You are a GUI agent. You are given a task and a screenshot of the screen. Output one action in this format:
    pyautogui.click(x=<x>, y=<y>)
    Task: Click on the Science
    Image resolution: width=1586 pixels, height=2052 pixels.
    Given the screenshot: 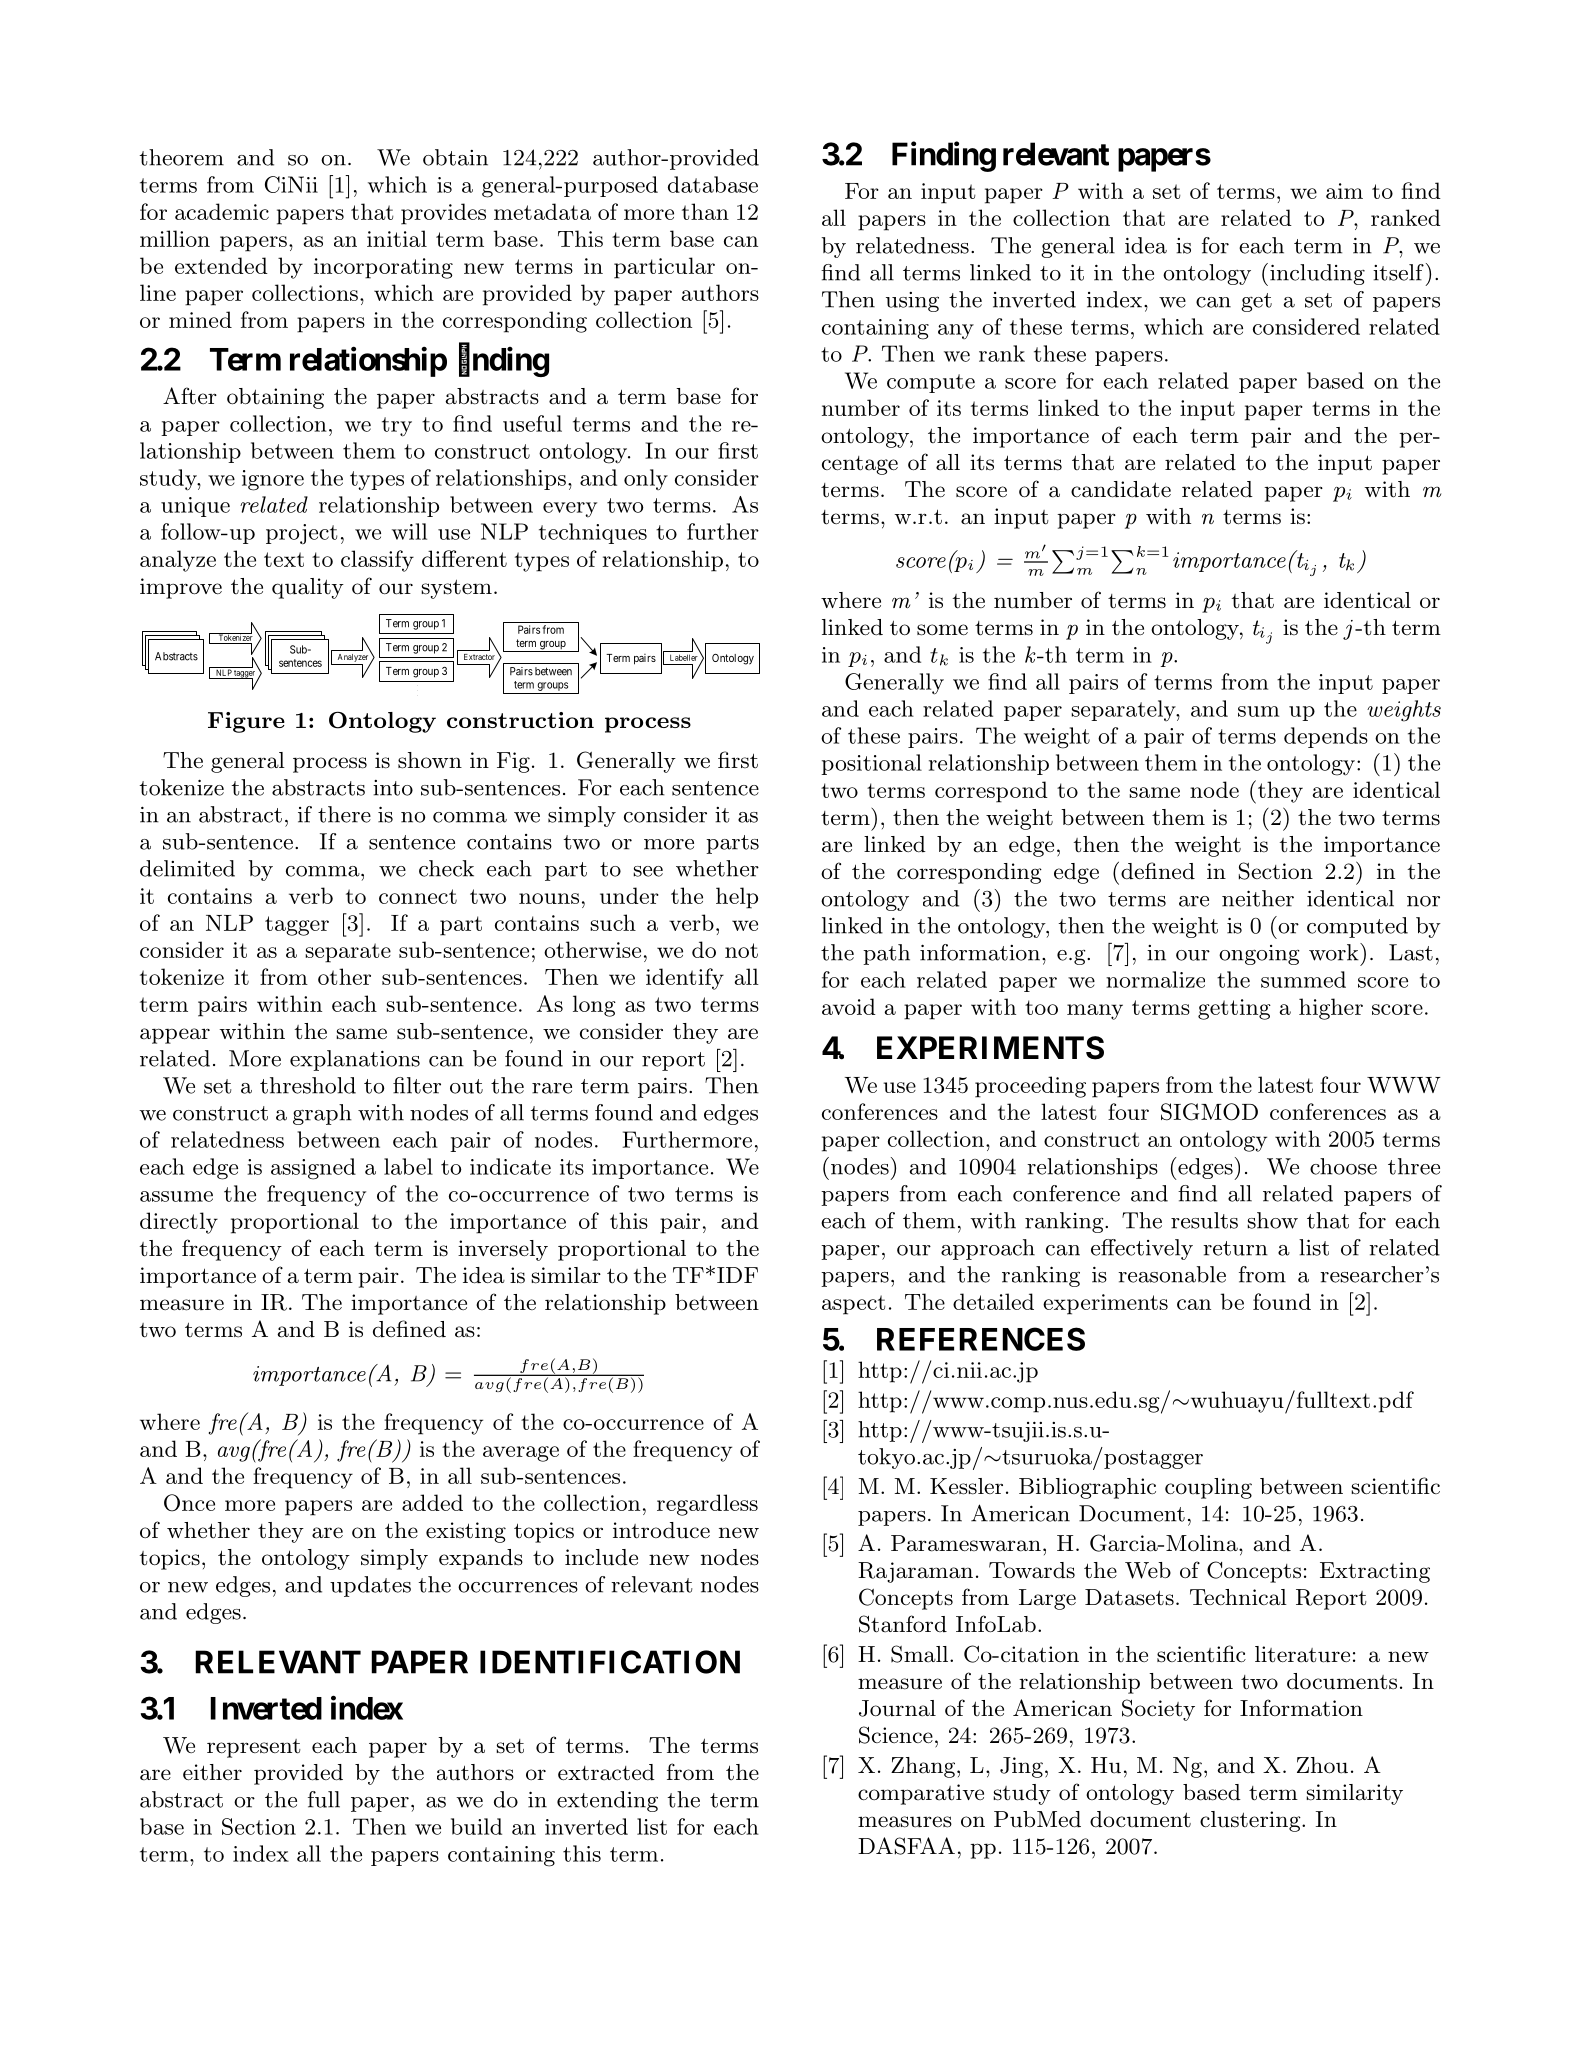 What is the action you would take?
    pyautogui.click(x=896, y=1735)
